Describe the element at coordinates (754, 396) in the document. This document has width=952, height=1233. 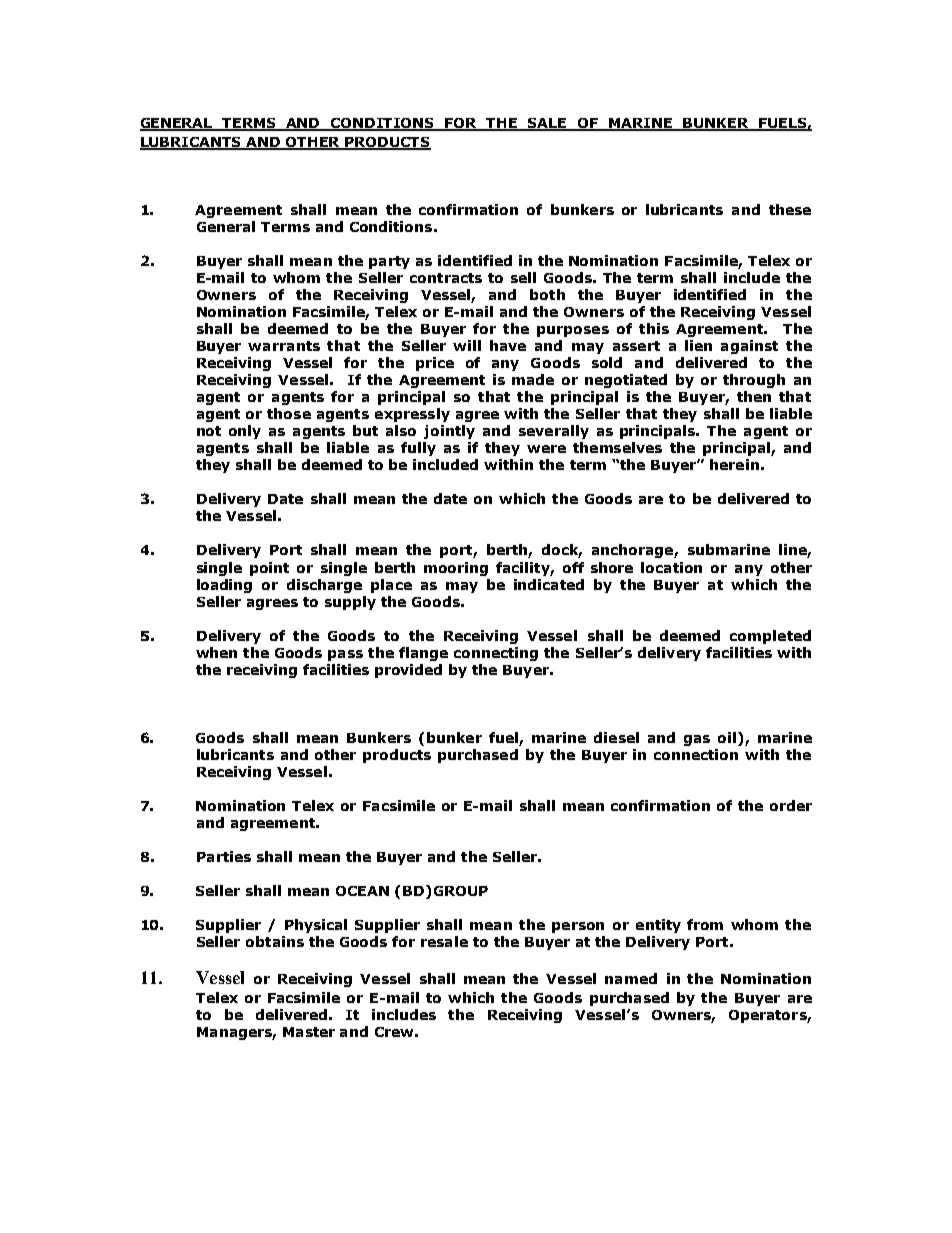
I see `then` at that location.
